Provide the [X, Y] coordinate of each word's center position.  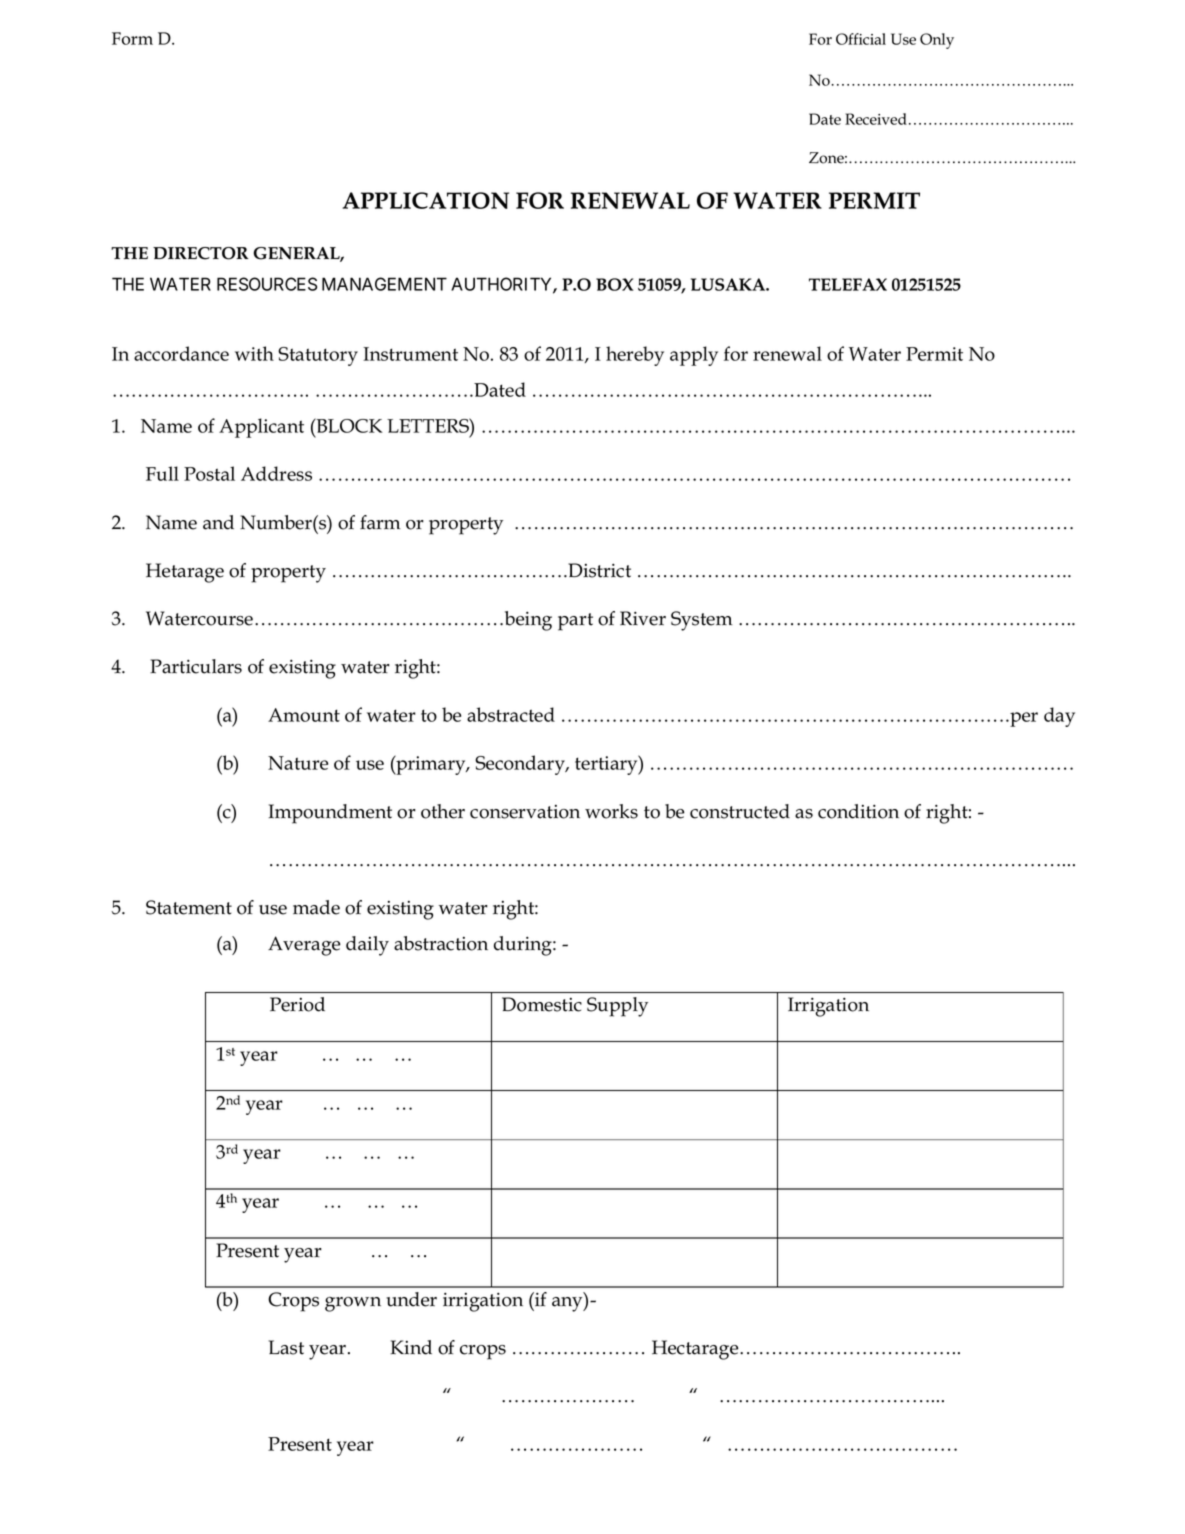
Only [937, 41]
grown [353, 1304]
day [1059, 717]
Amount [304, 715]
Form [132, 38]
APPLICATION [425, 200]
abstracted [511, 714]
